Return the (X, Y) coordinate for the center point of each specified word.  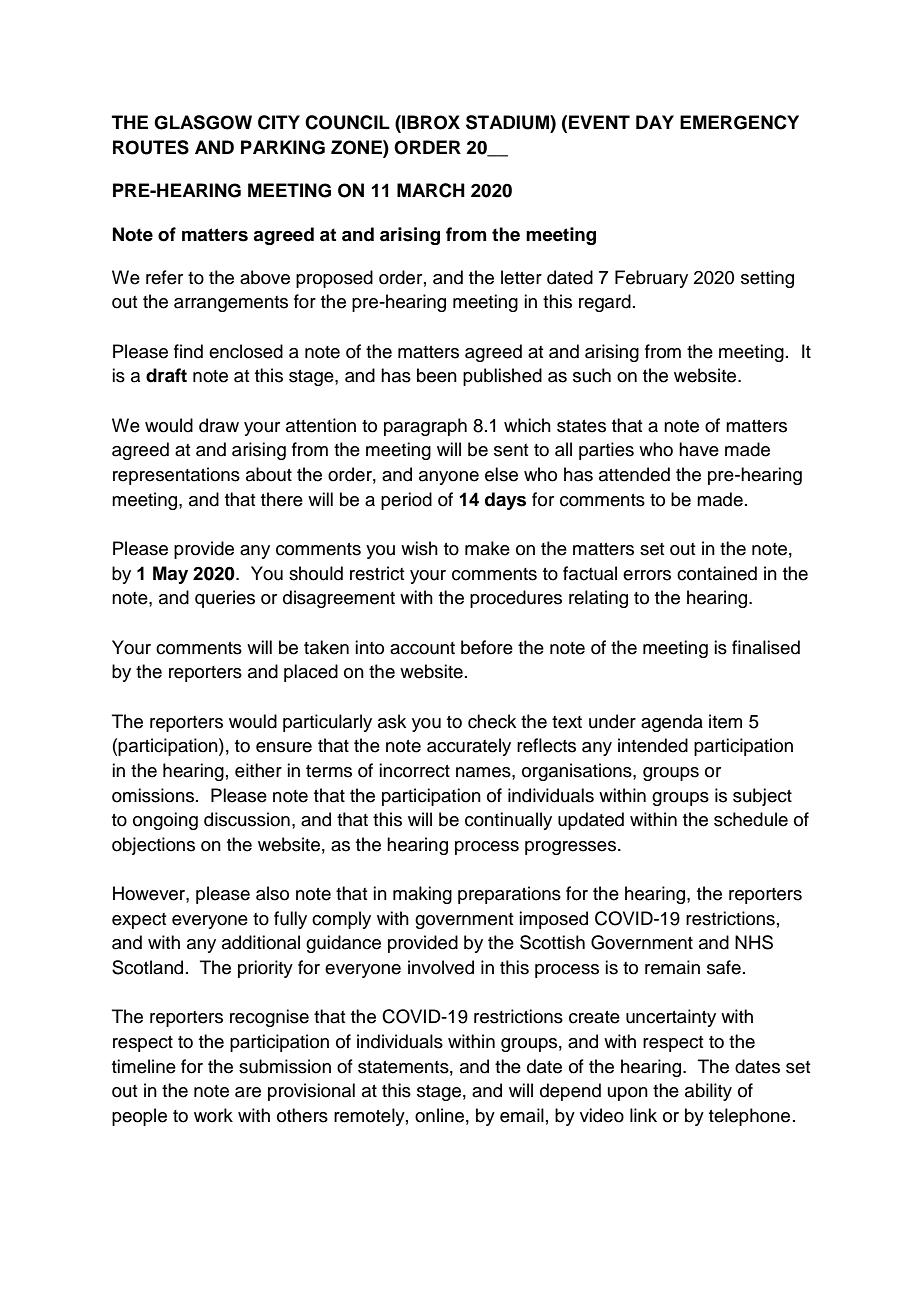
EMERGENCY (739, 122)
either (258, 770)
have (699, 449)
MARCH (431, 190)
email (522, 1115)
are (248, 1092)
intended (653, 745)
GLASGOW (203, 122)
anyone (449, 478)
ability (708, 1092)
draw (219, 425)
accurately (469, 747)
